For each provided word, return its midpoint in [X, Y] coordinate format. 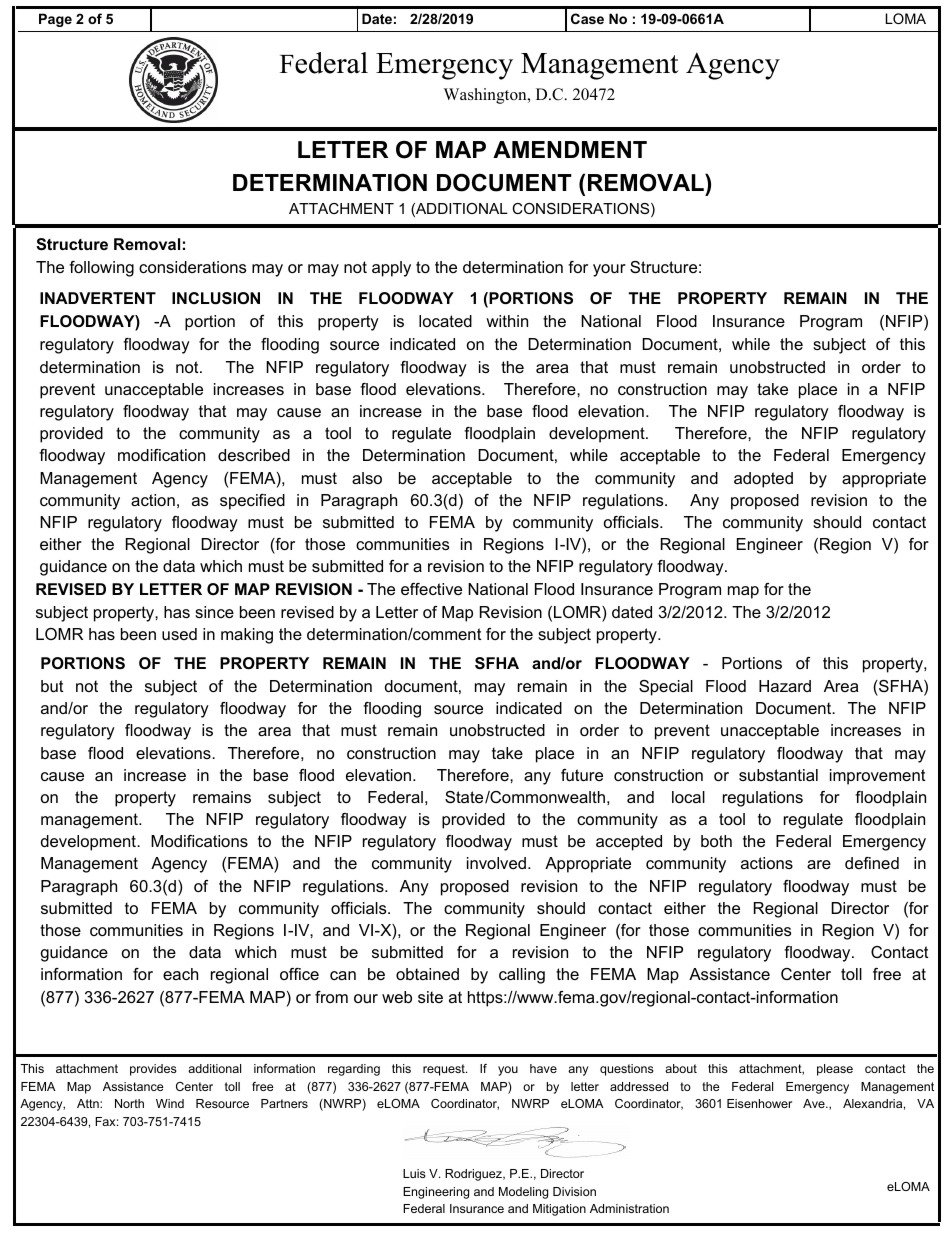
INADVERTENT [98, 298]
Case [587, 18]
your [609, 270]
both [716, 841]
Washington [486, 96]
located [445, 321]
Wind [170, 1103]
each [180, 974]
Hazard [785, 686]
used [179, 634]
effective [431, 589]
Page [55, 20]
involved [496, 863]
